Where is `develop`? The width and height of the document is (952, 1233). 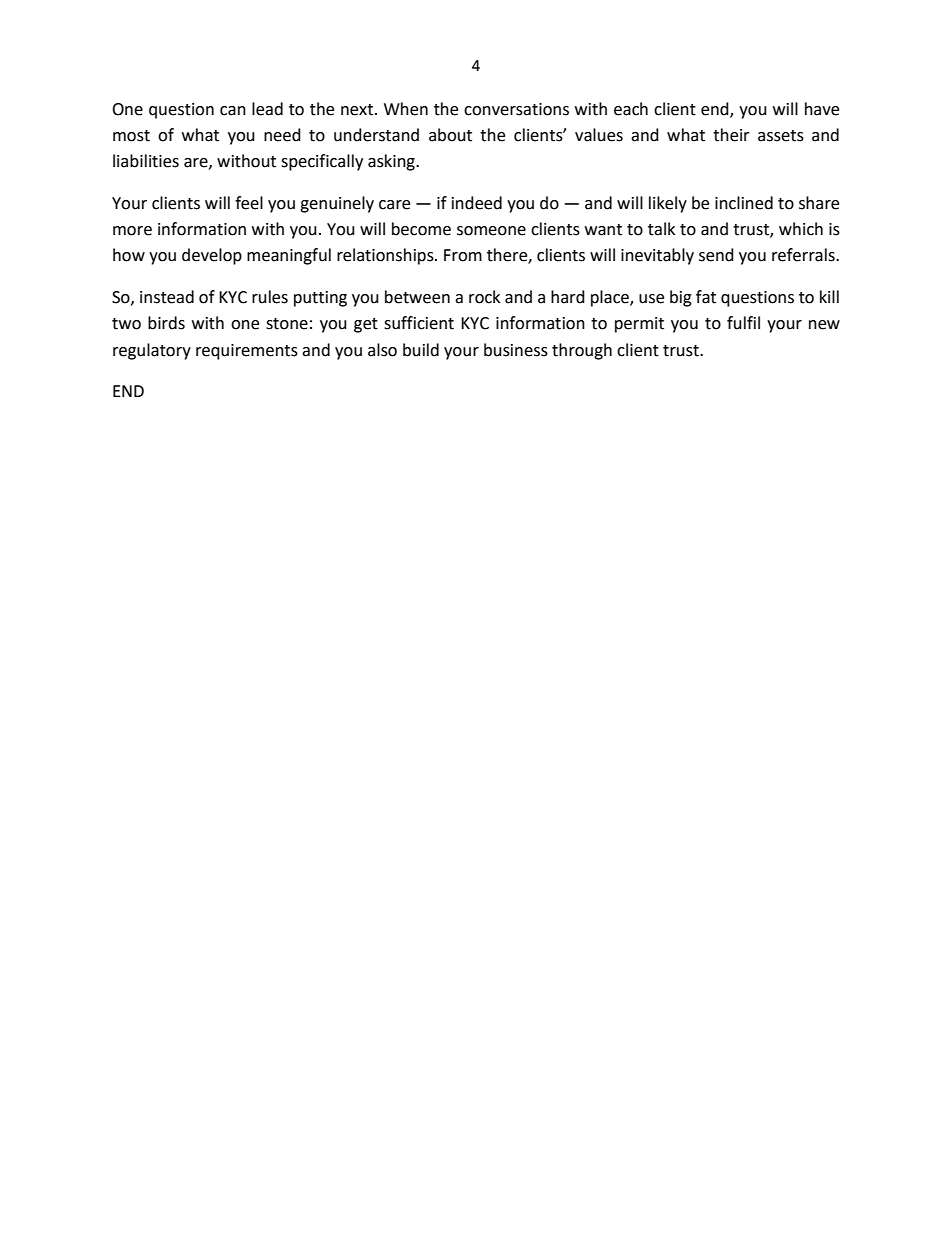 develop is located at coordinates (212, 256).
